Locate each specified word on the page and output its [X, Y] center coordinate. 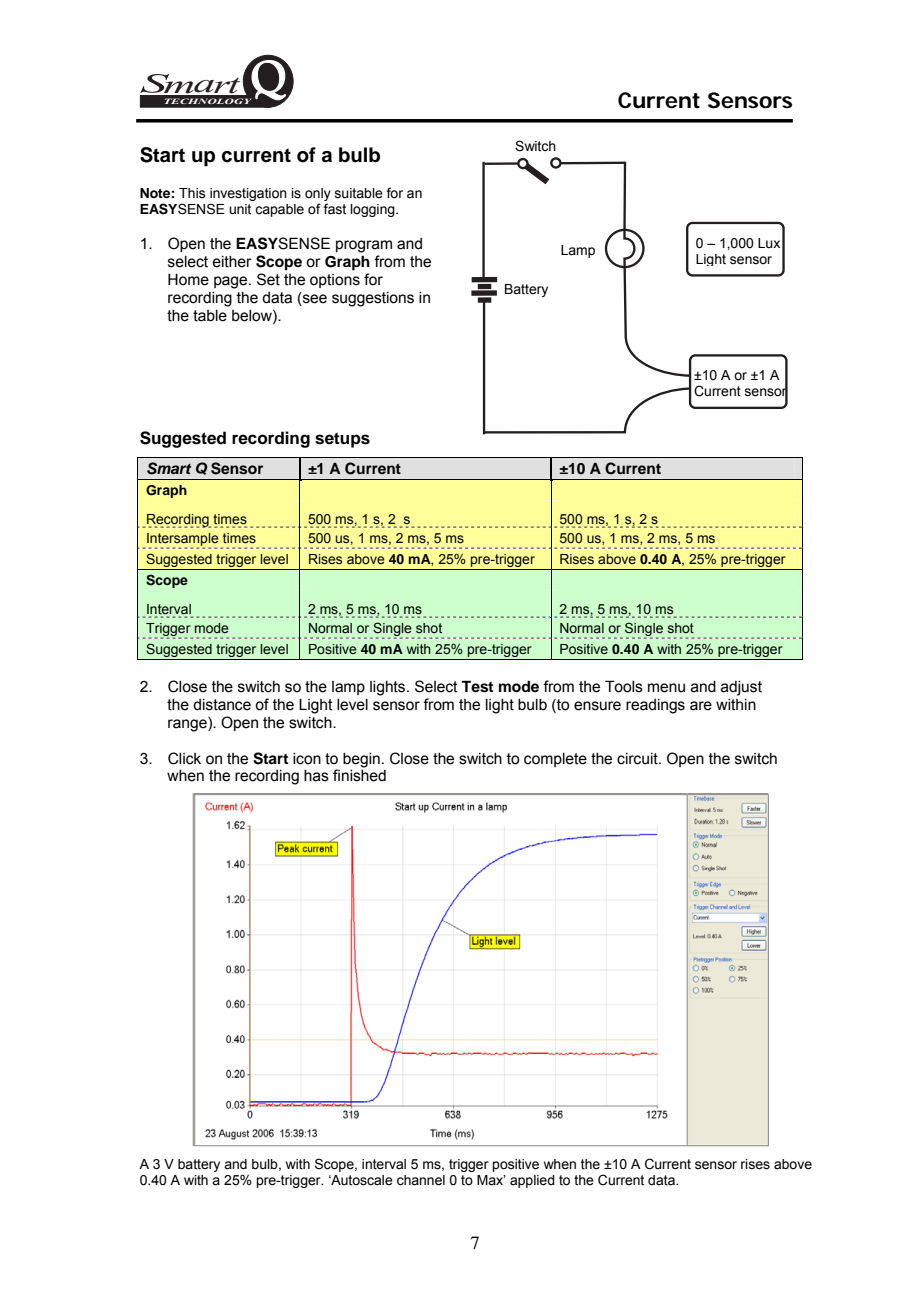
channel [421, 1180]
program [364, 246]
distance [222, 705]
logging [373, 210]
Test [477, 686]
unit [240, 209]
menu [666, 688]
